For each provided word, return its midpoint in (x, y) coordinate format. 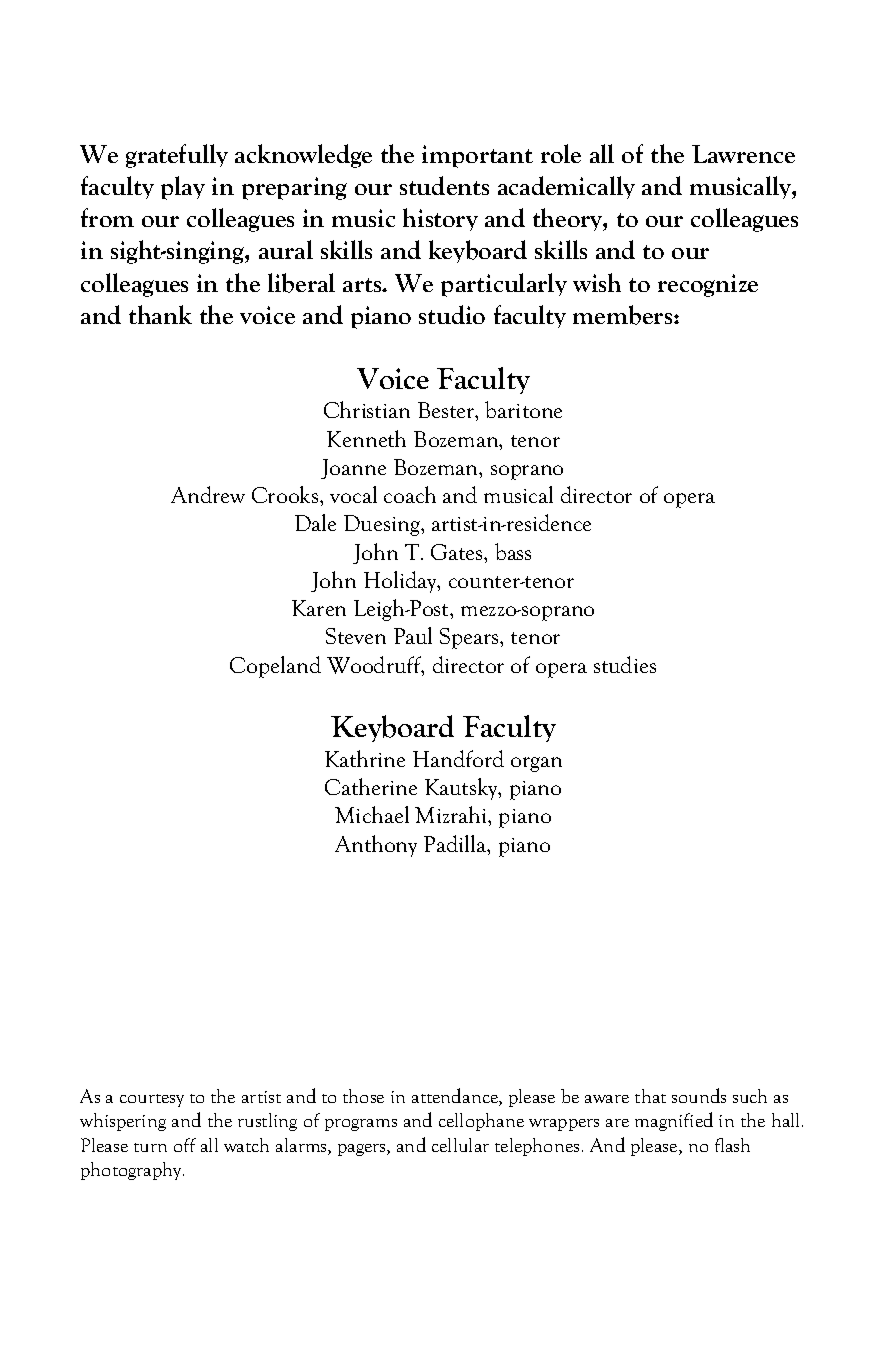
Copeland (275, 667)
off (185, 1145)
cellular (460, 1145)
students (444, 185)
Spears (470, 638)
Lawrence (743, 154)
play (183, 188)
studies (625, 664)
